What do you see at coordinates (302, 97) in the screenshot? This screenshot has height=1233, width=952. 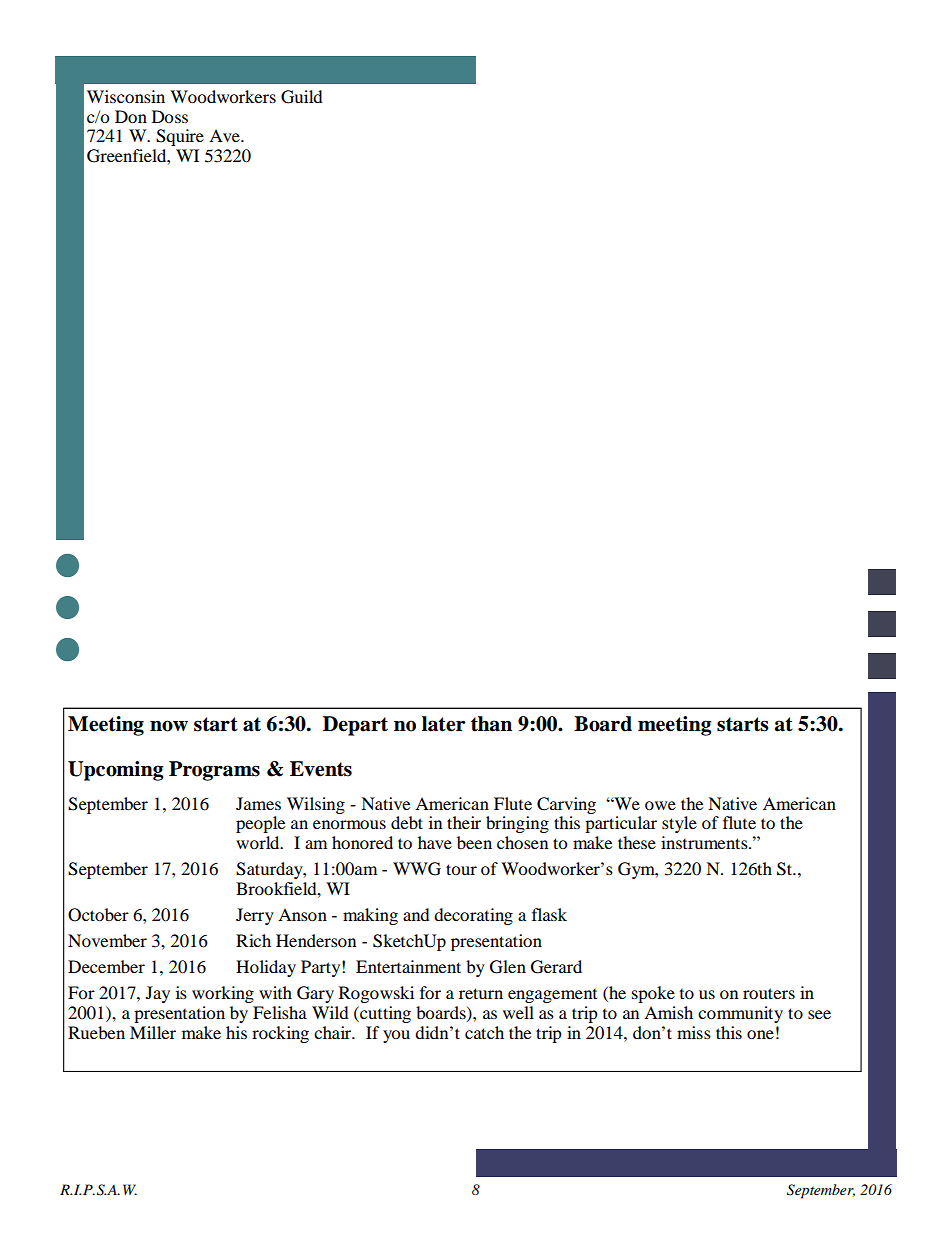 I see `Guild` at bounding box center [302, 97].
